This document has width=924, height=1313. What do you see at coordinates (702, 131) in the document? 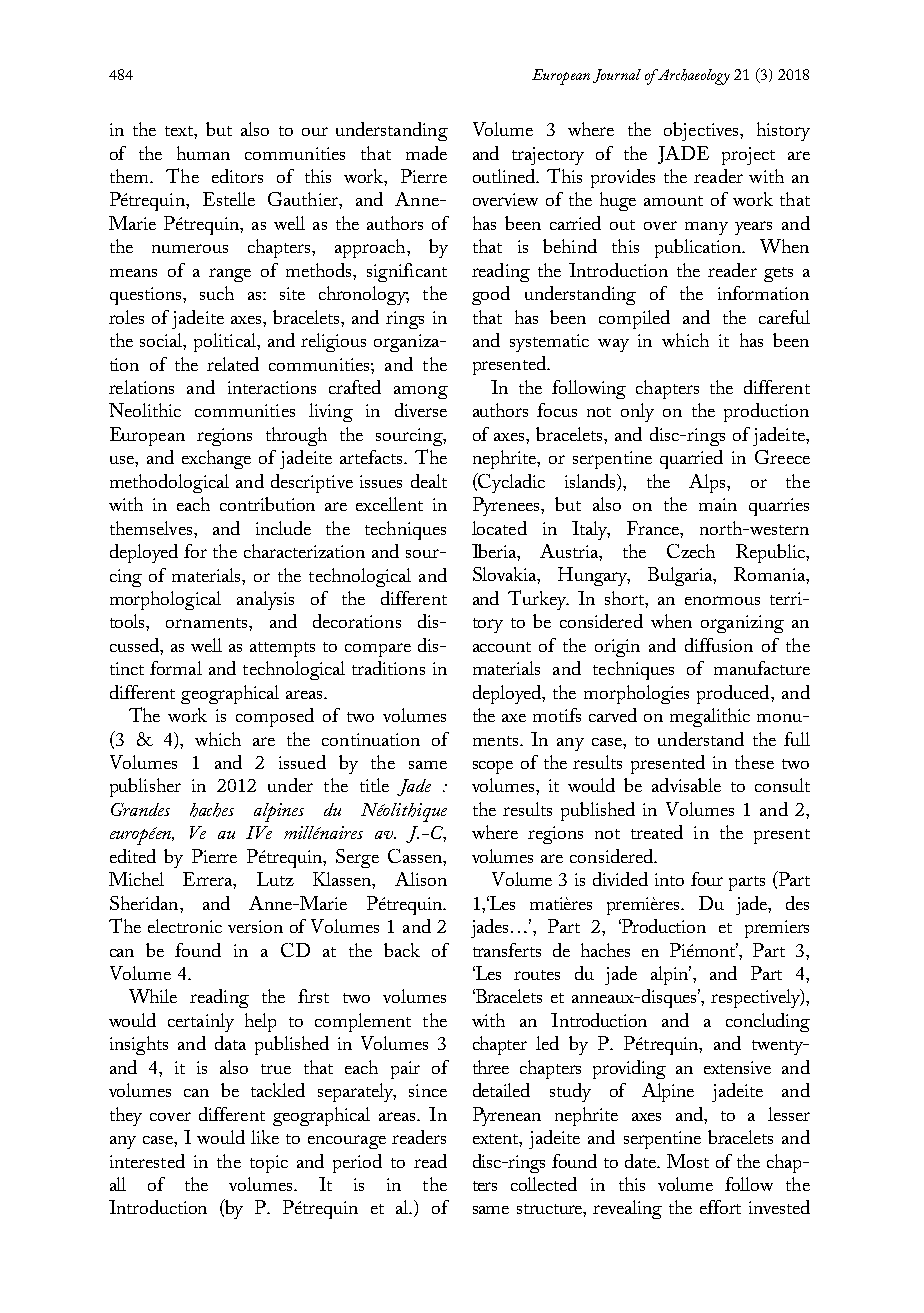
I see `objectives` at bounding box center [702, 131].
